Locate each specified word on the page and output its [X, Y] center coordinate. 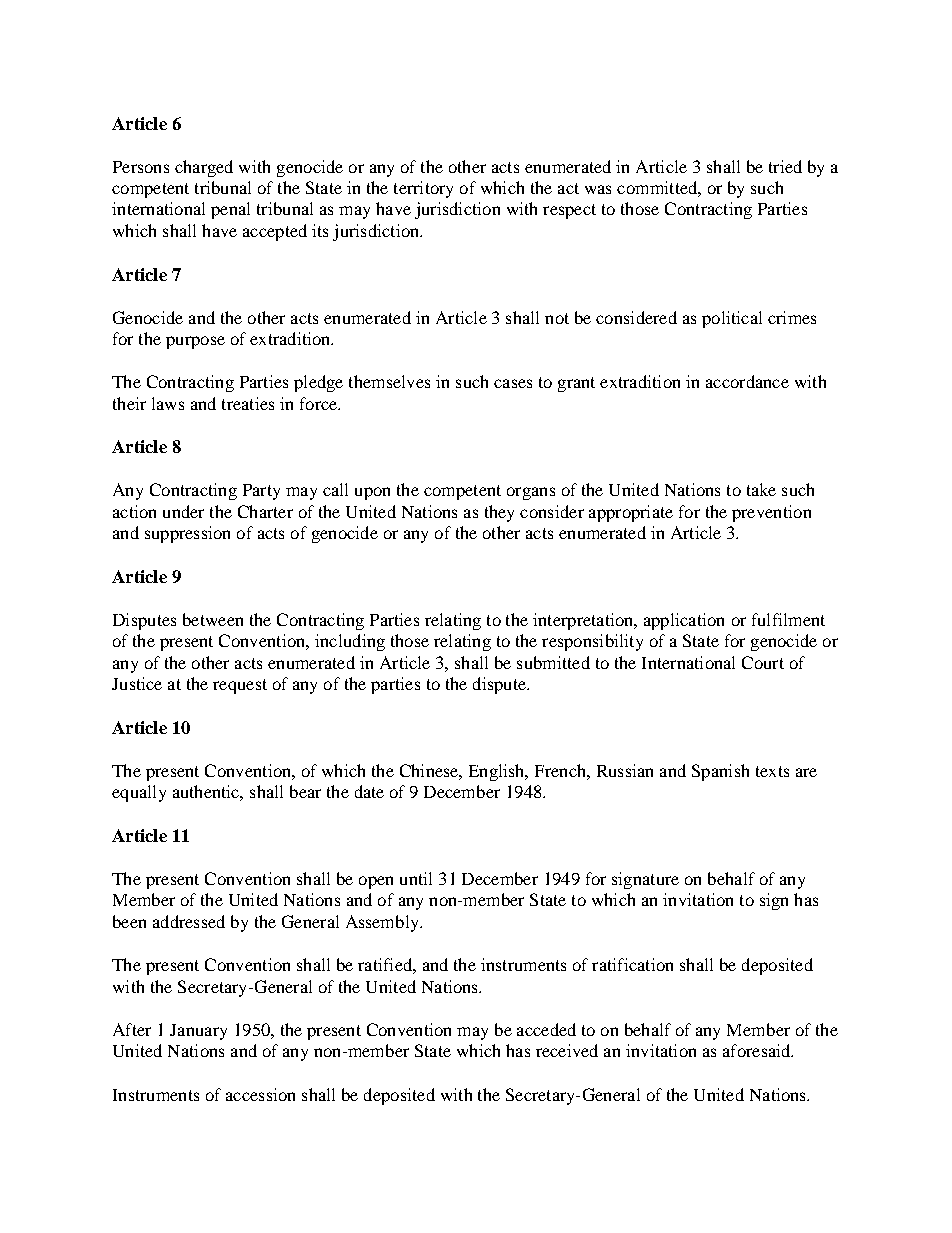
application [684, 621]
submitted [553, 662]
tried [785, 166]
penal [230, 210]
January [198, 1032]
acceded [546, 1029]
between [213, 619]
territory [423, 189]
